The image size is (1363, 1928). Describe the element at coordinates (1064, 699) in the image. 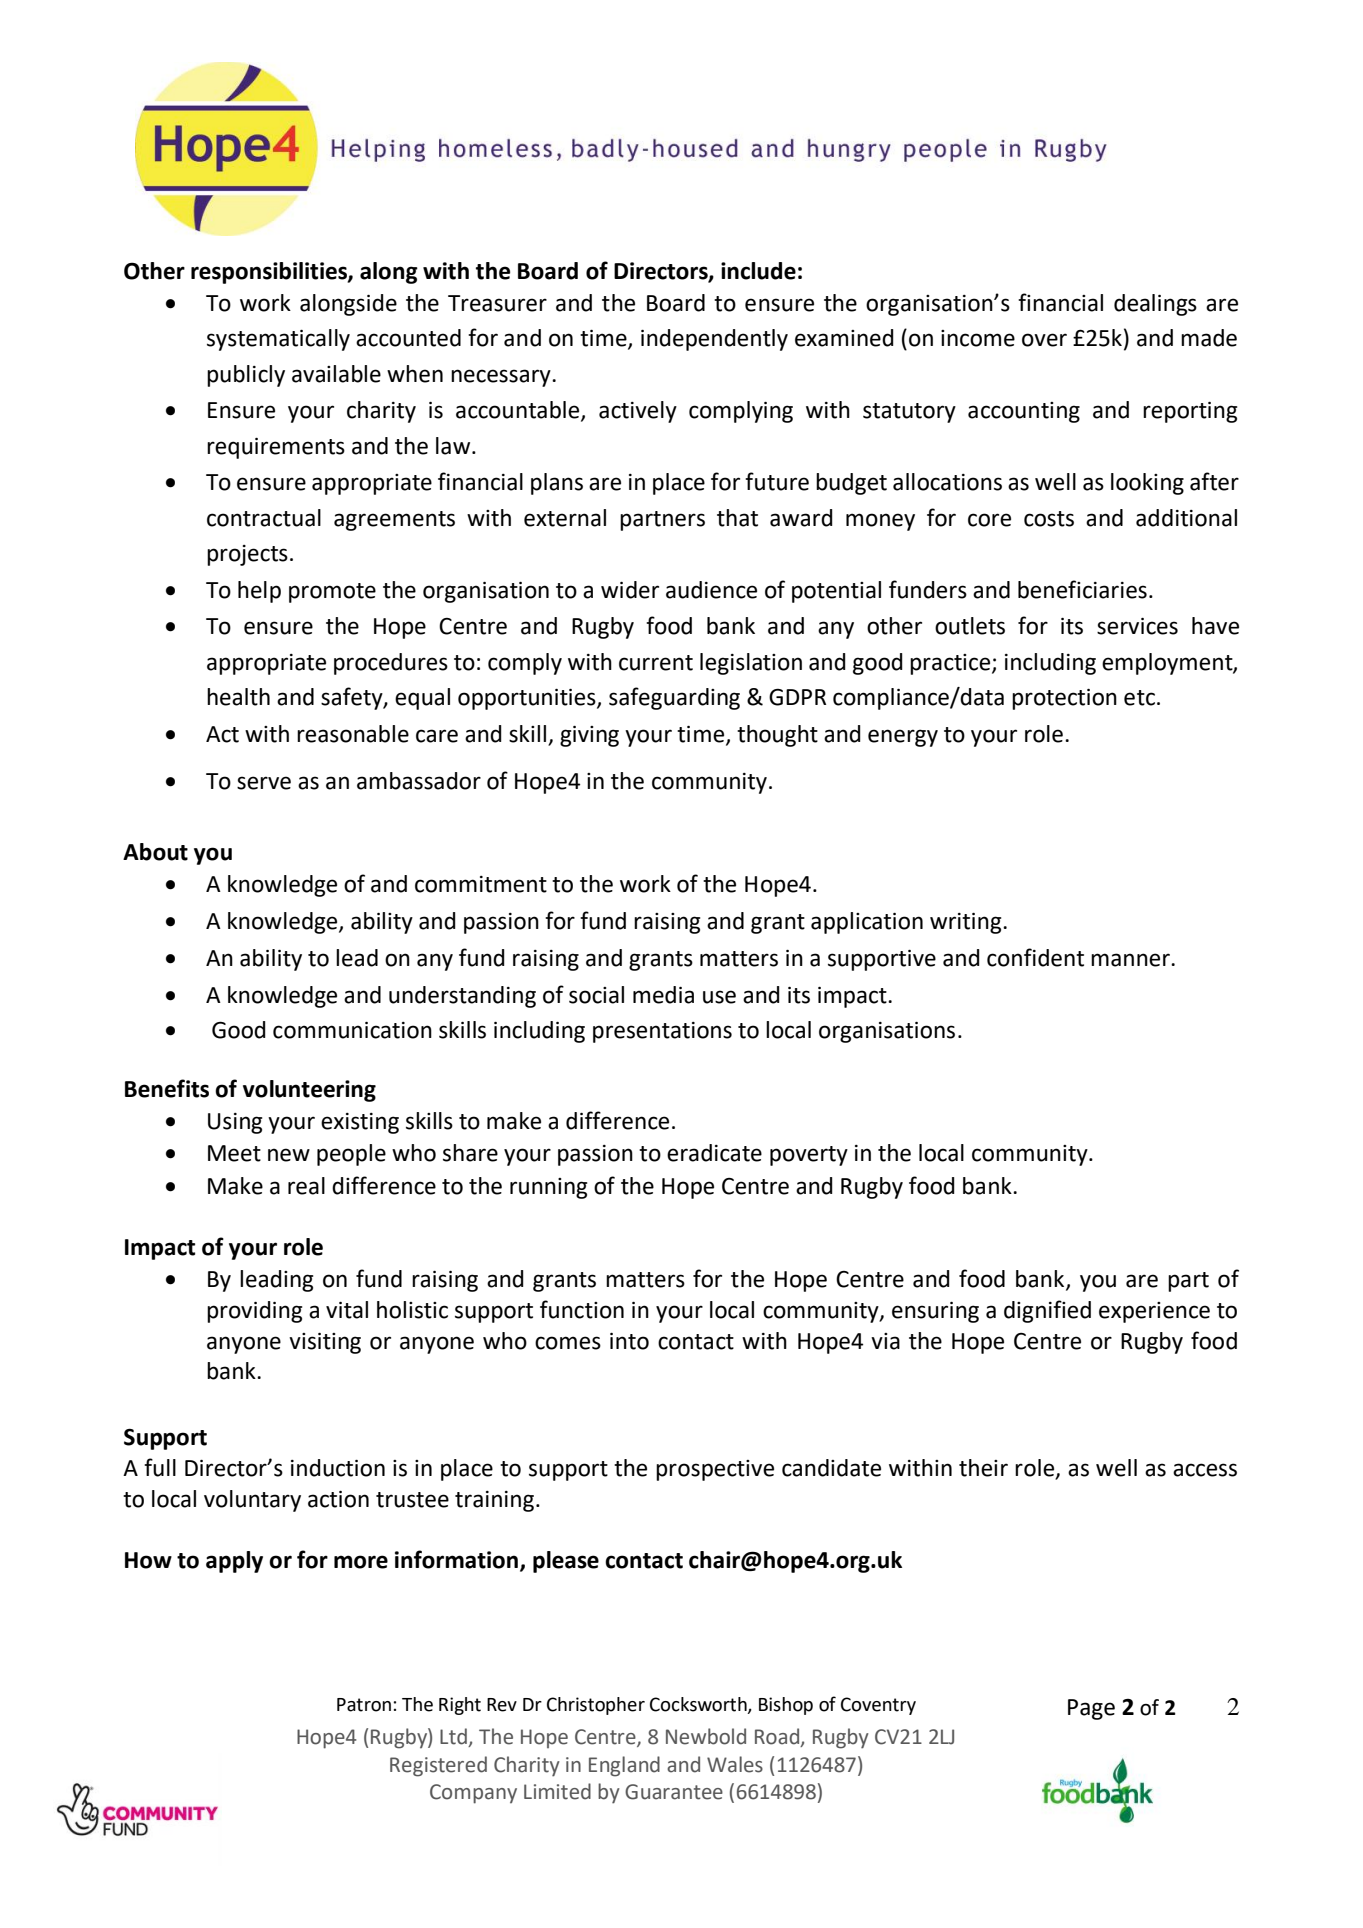

I see `protection` at that location.
